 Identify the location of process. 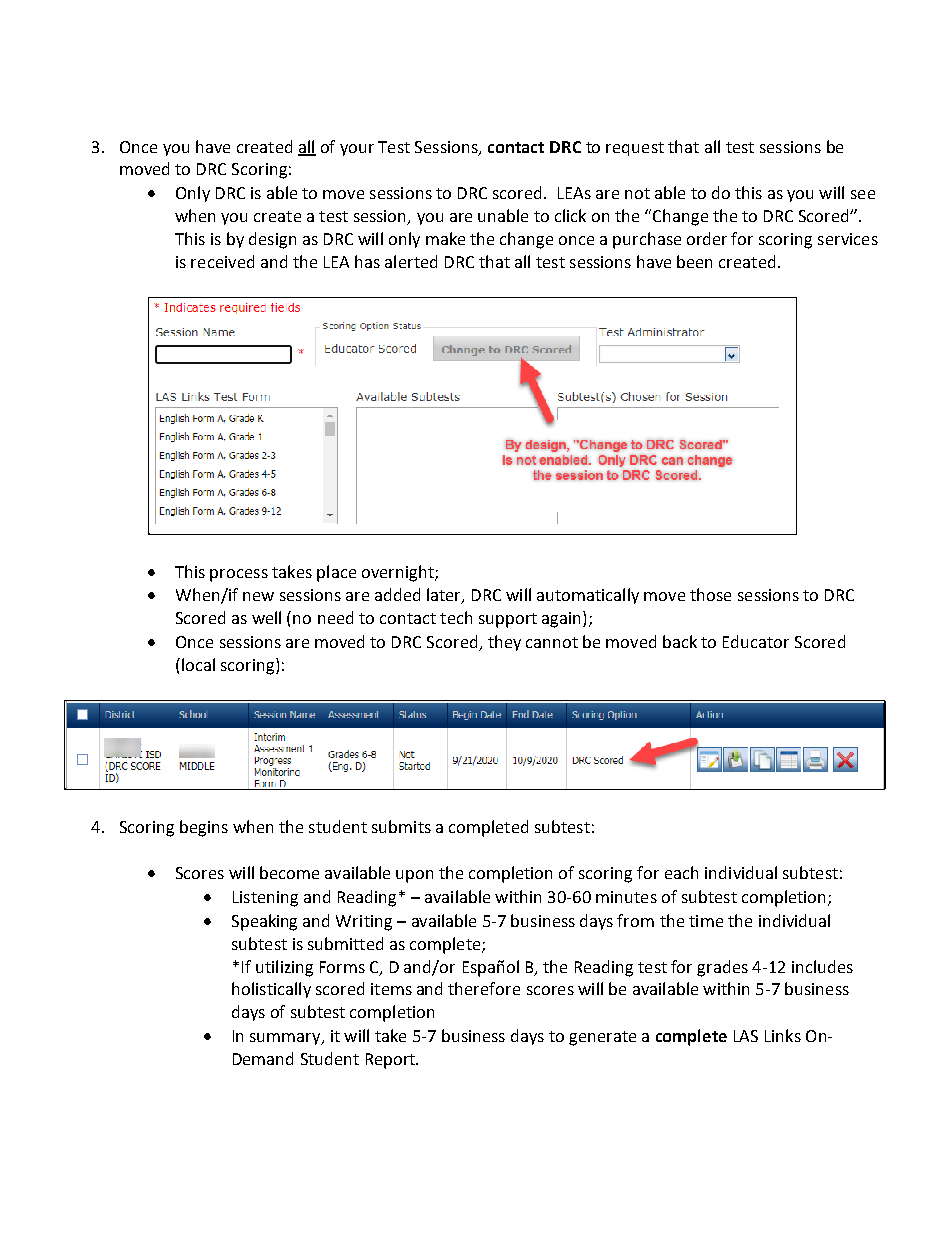
(239, 575).
